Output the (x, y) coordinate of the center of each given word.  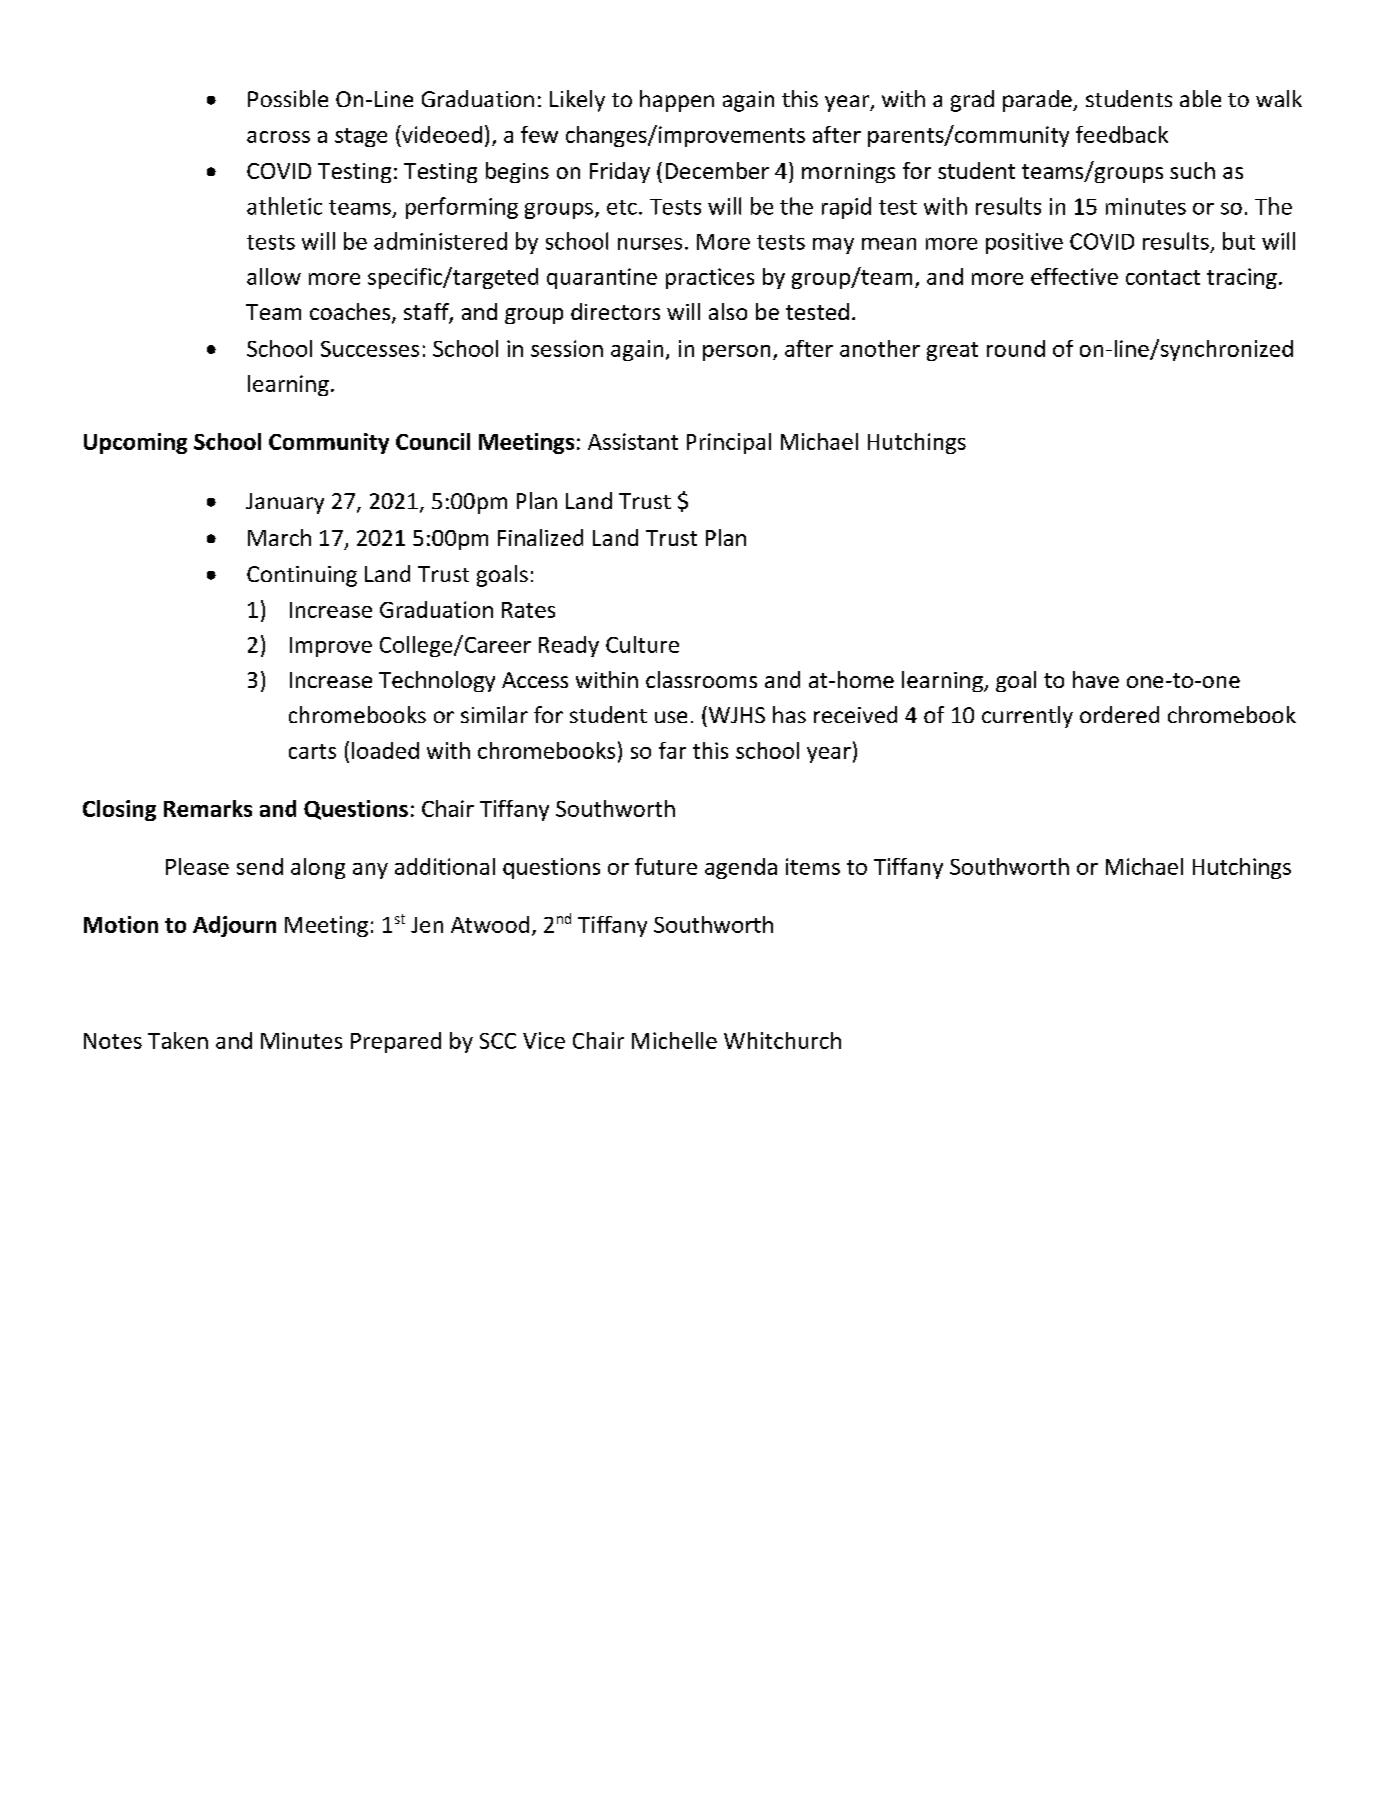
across (278, 137)
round (1016, 348)
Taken (178, 1040)
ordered (1119, 714)
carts (312, 751)
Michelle (674, 1040)
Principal (729, 443)
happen (677, 101)
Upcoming (135, 443)
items (813, 866)
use (671, 717)
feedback (1122, 134)
